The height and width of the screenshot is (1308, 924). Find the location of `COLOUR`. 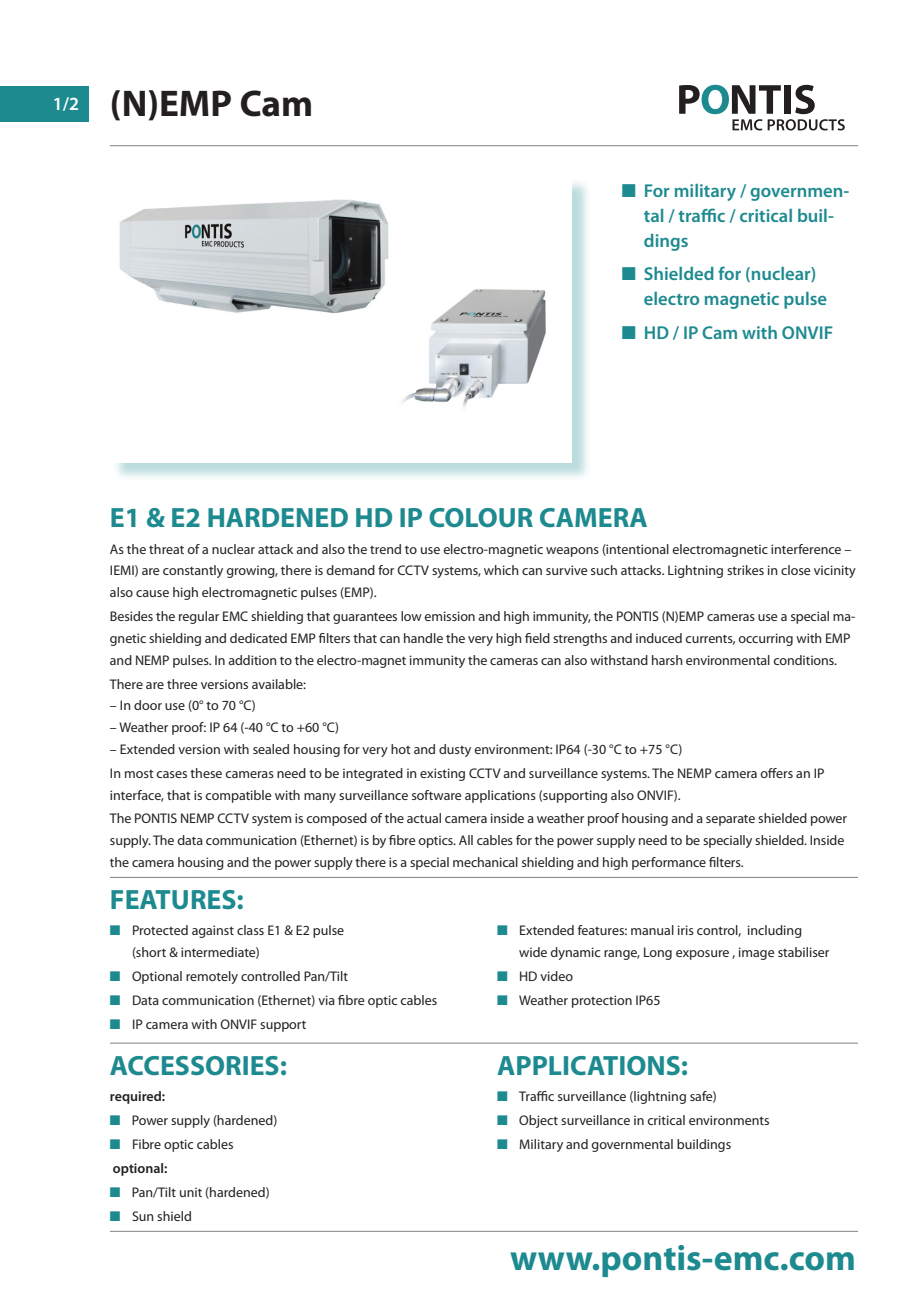

COLOUR is located at coordinates (481, 517).
